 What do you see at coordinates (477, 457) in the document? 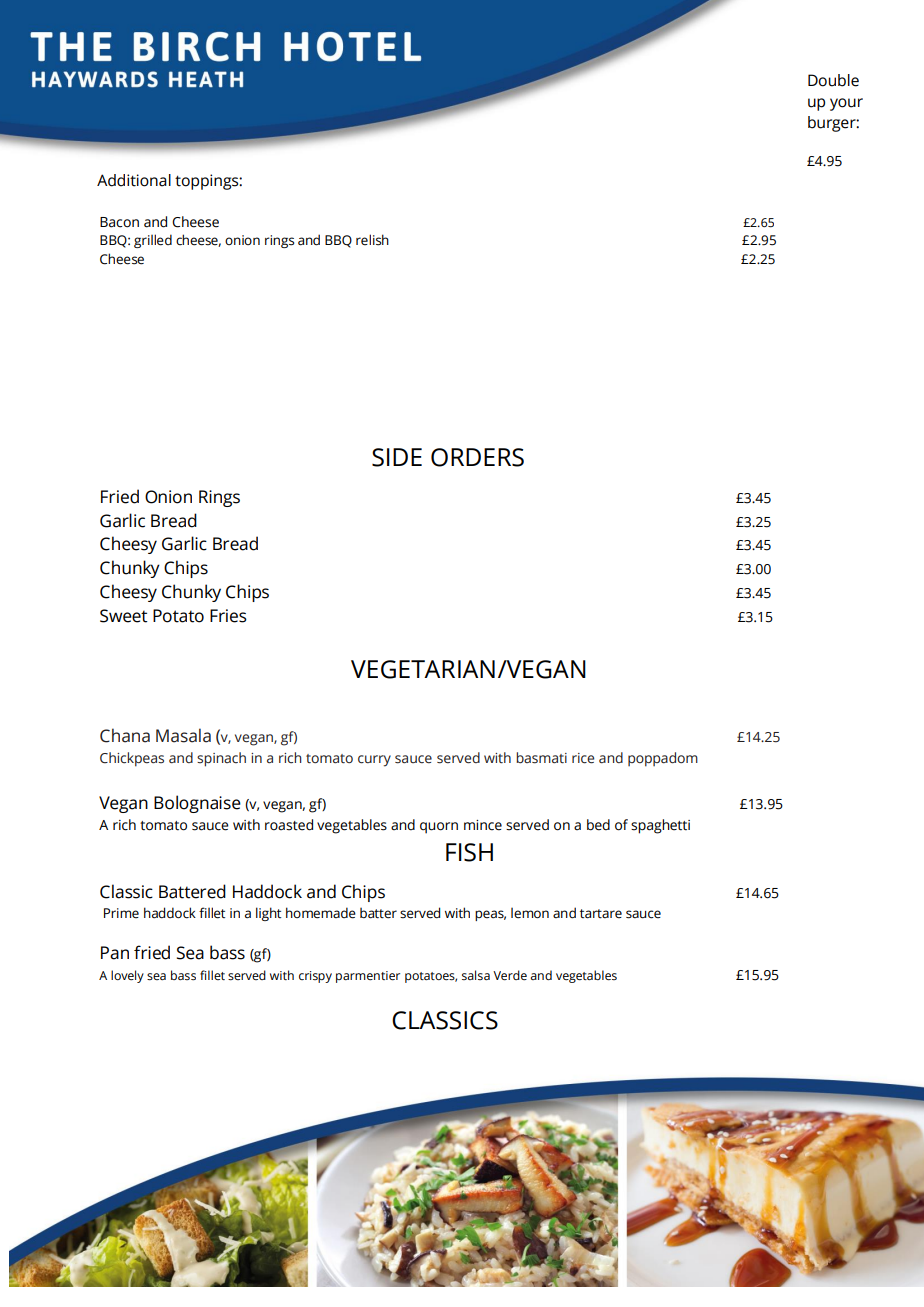
I see `ORDERS` at bounding box center [477, 457].
